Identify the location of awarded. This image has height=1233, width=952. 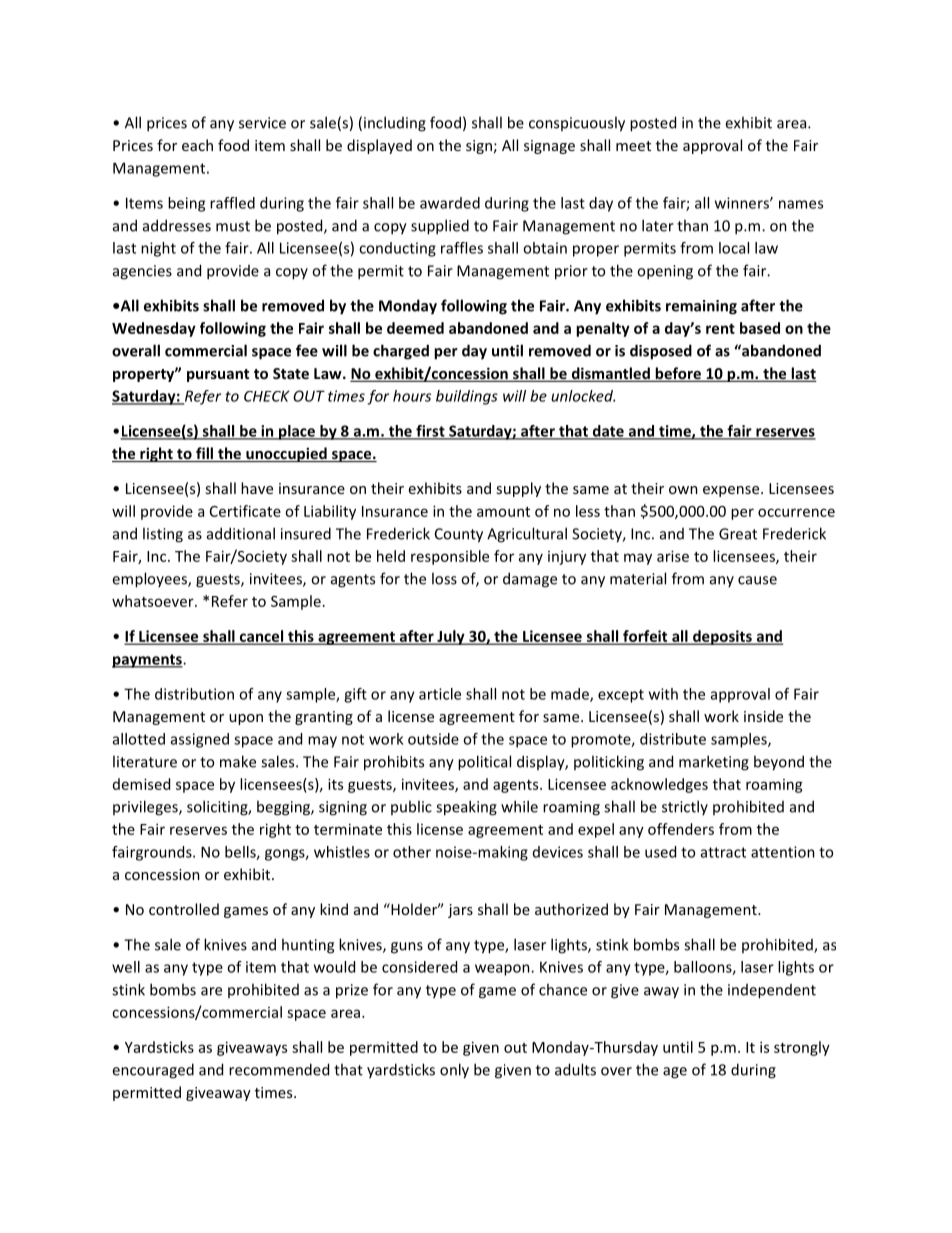
(450, 203).
